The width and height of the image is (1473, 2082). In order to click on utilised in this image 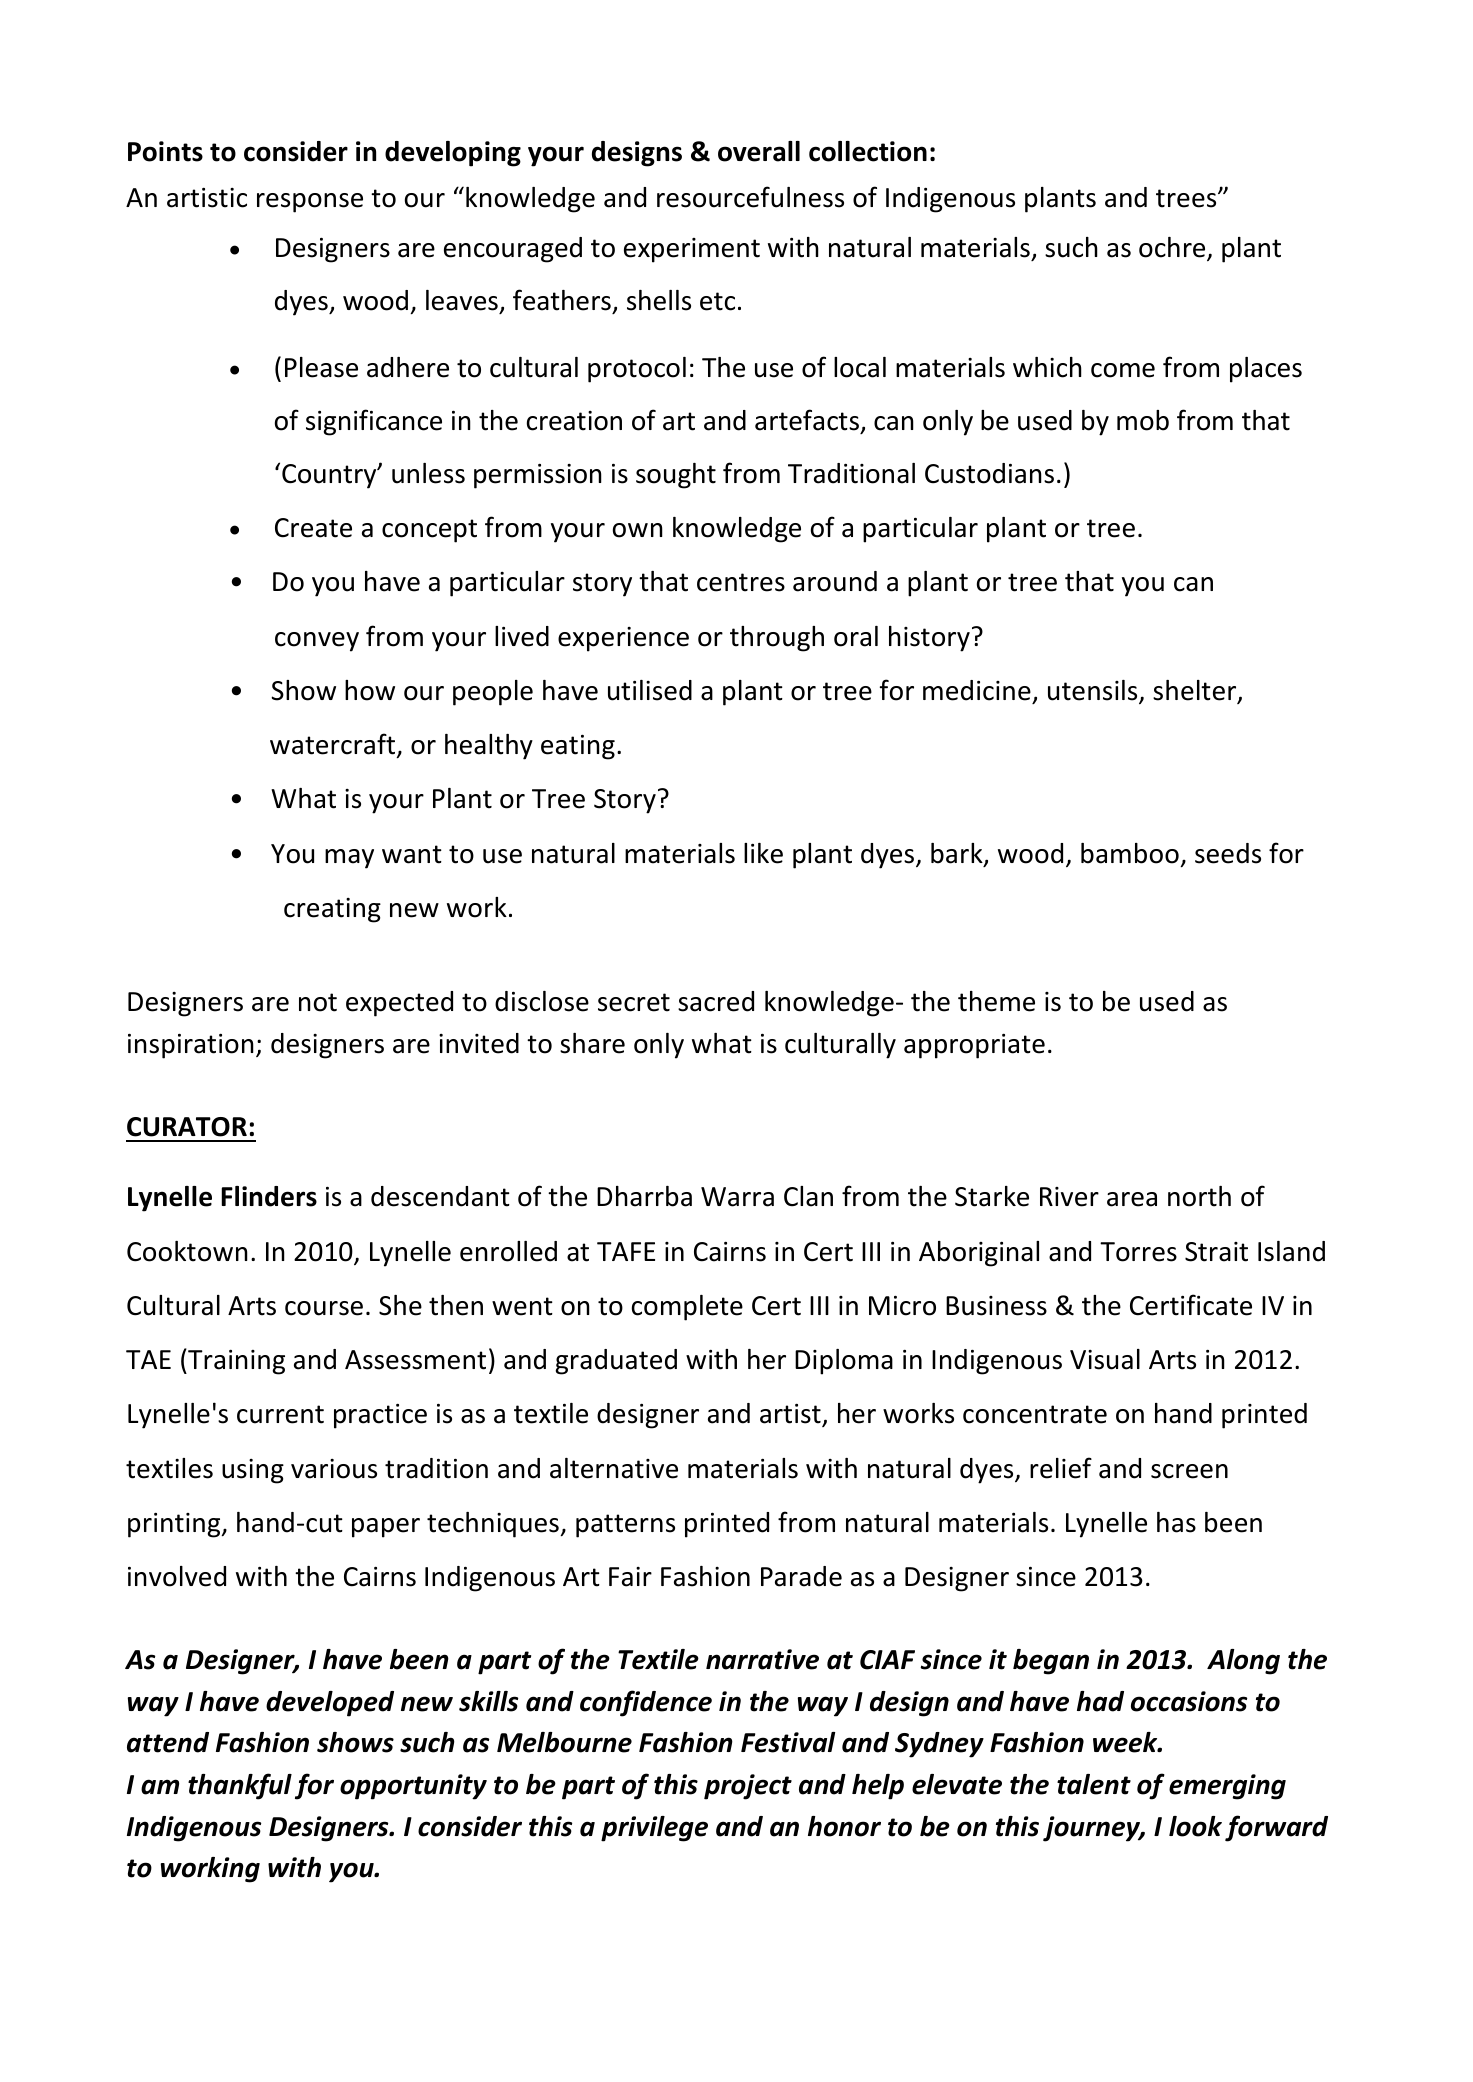, I will do `click(650, 690)`.
